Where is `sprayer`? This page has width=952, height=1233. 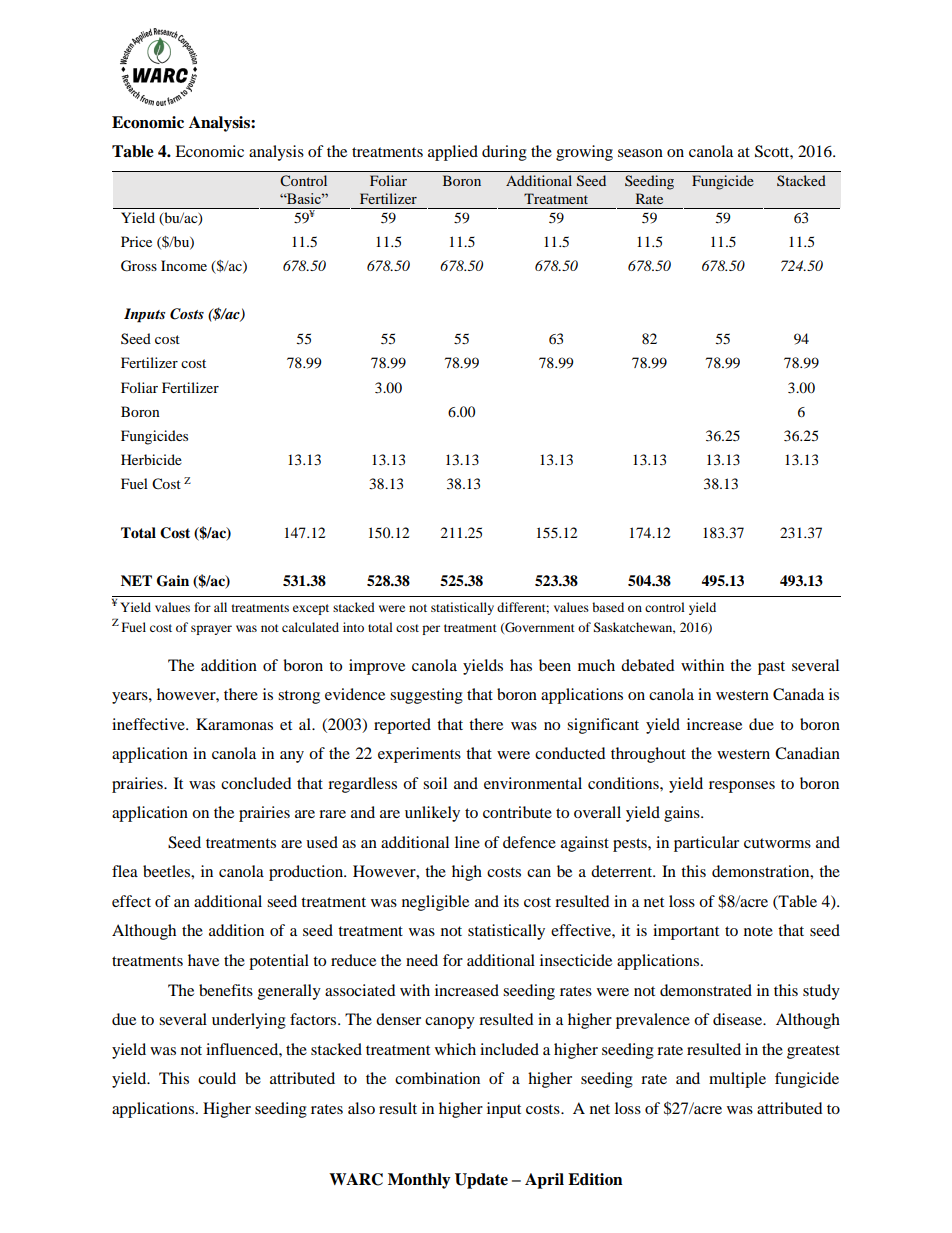
sprayer is located at coordinates (211, 630).
